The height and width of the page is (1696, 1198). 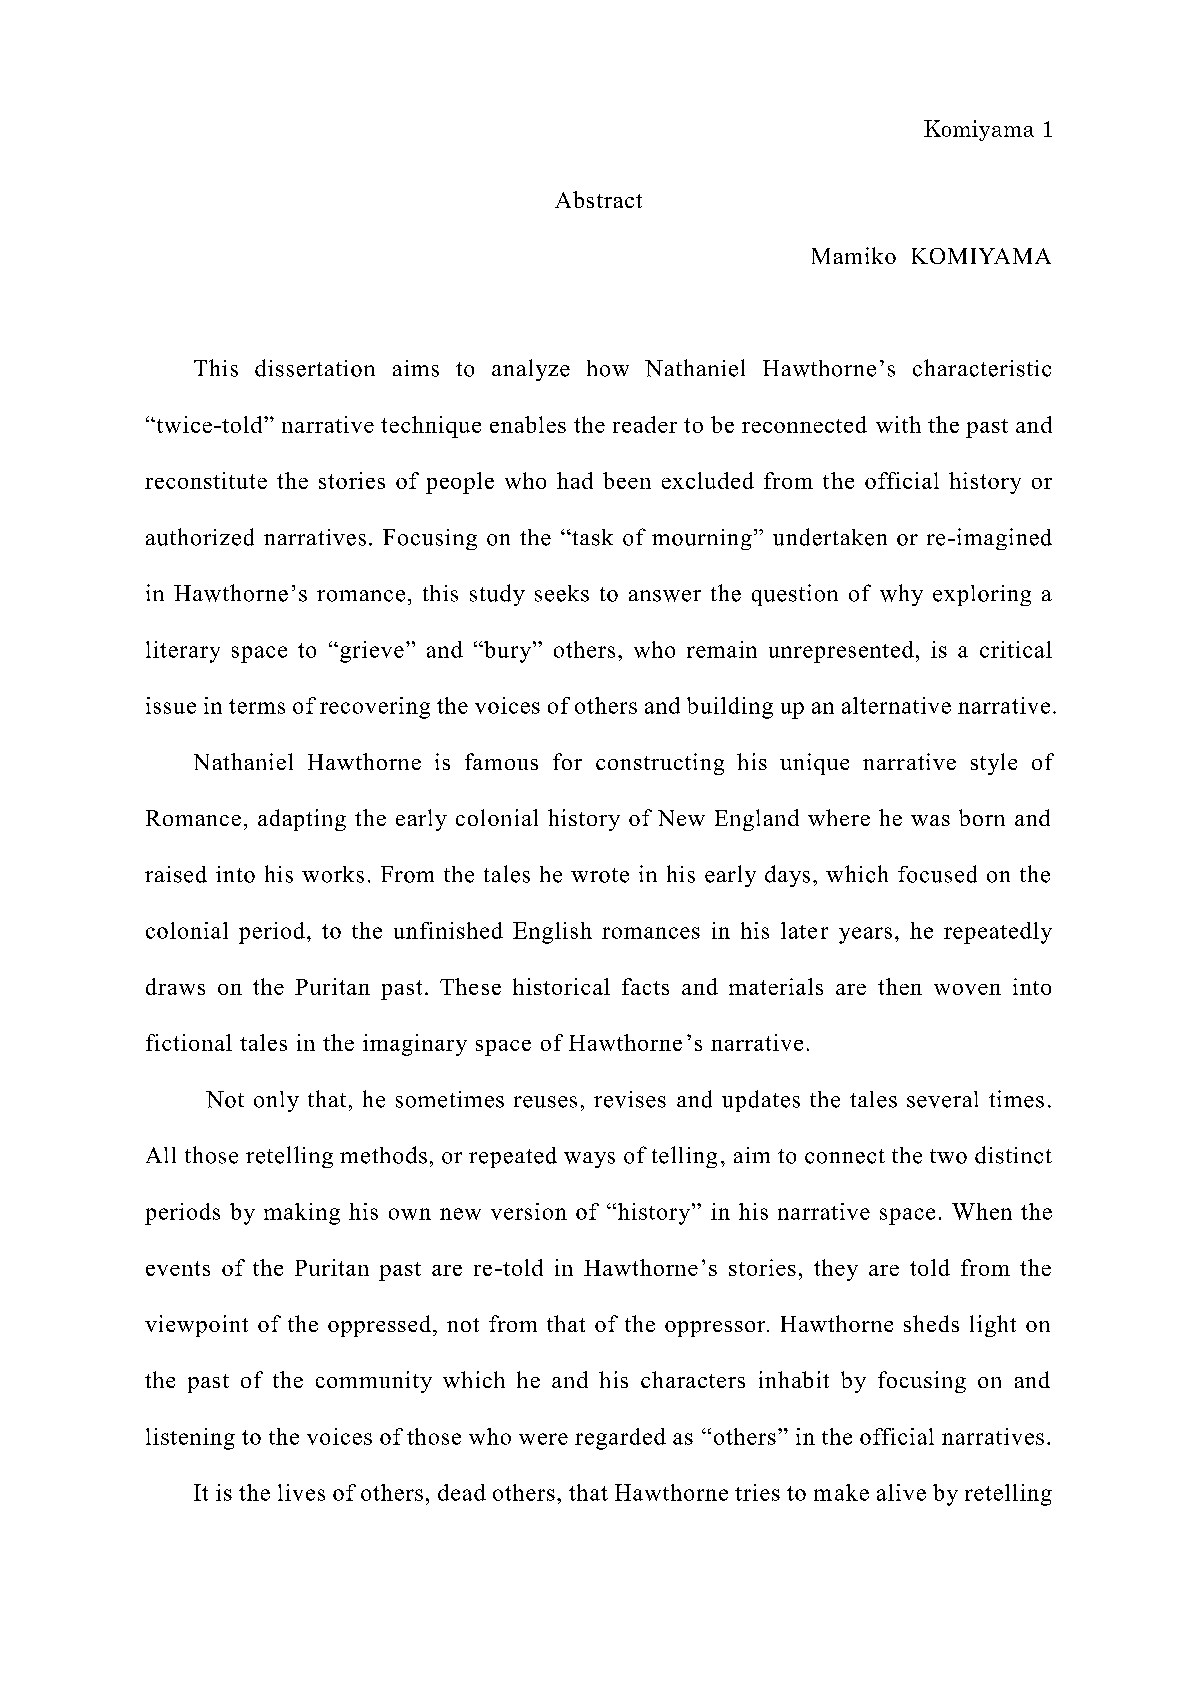 What do you see at coordinates (930, 820) in the page?
I see `was` at bounding box center [930, 820].
